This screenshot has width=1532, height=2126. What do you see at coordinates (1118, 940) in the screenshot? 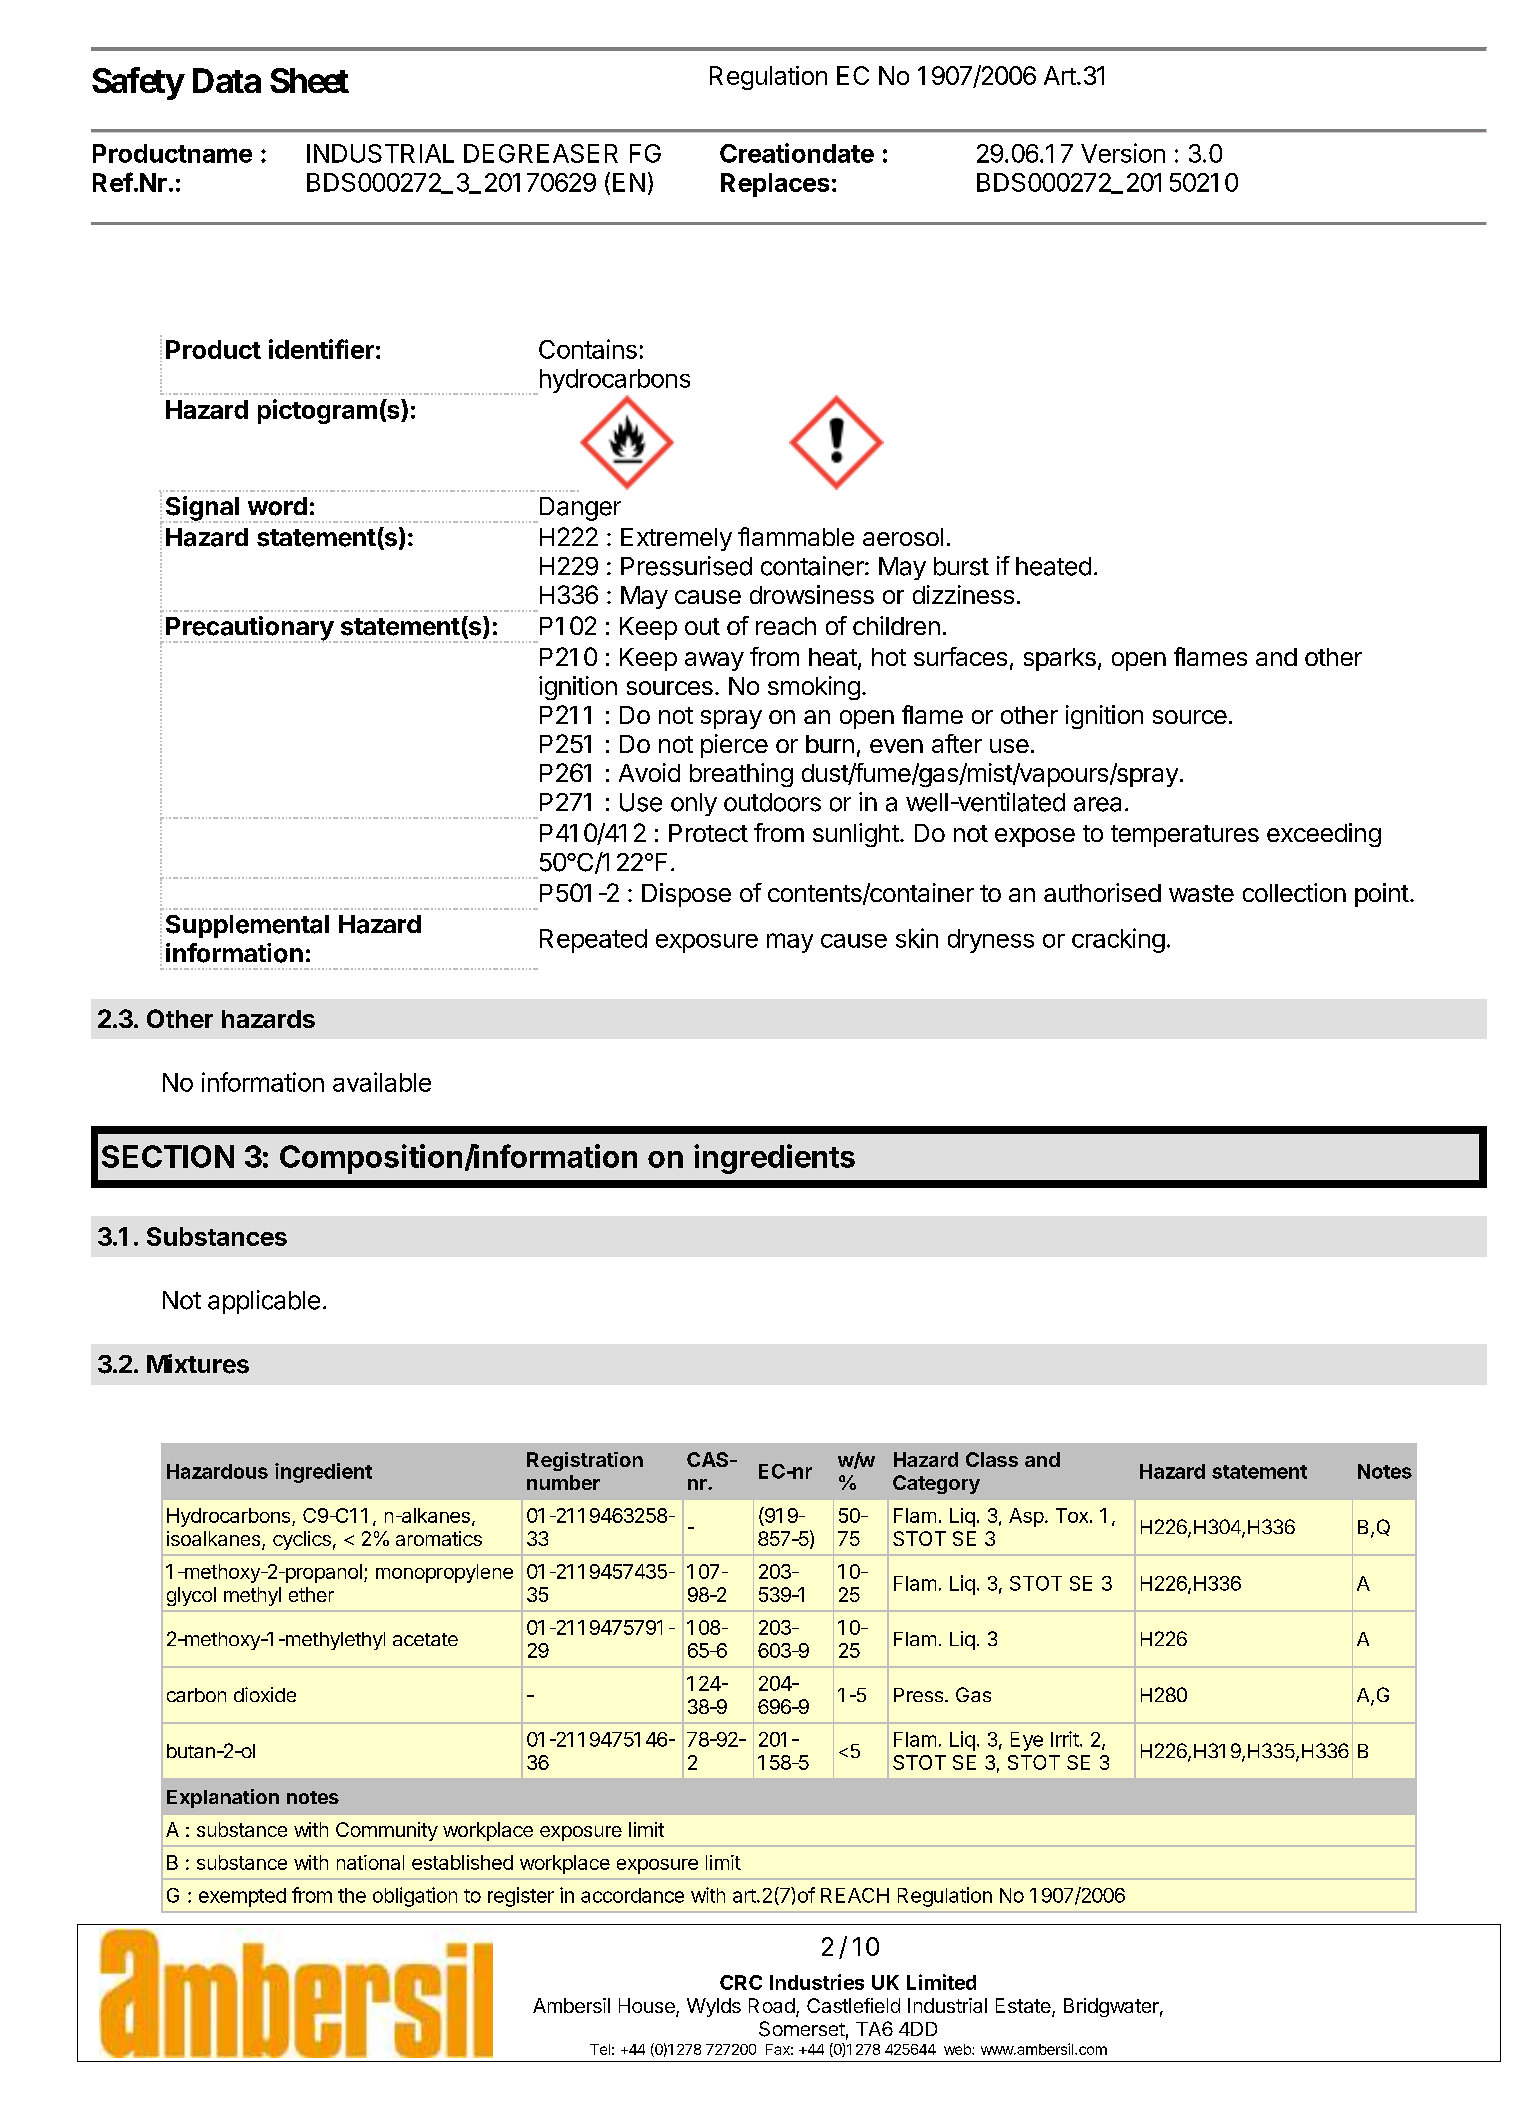
I see `cracking` at bounding box center [1118, 940].
